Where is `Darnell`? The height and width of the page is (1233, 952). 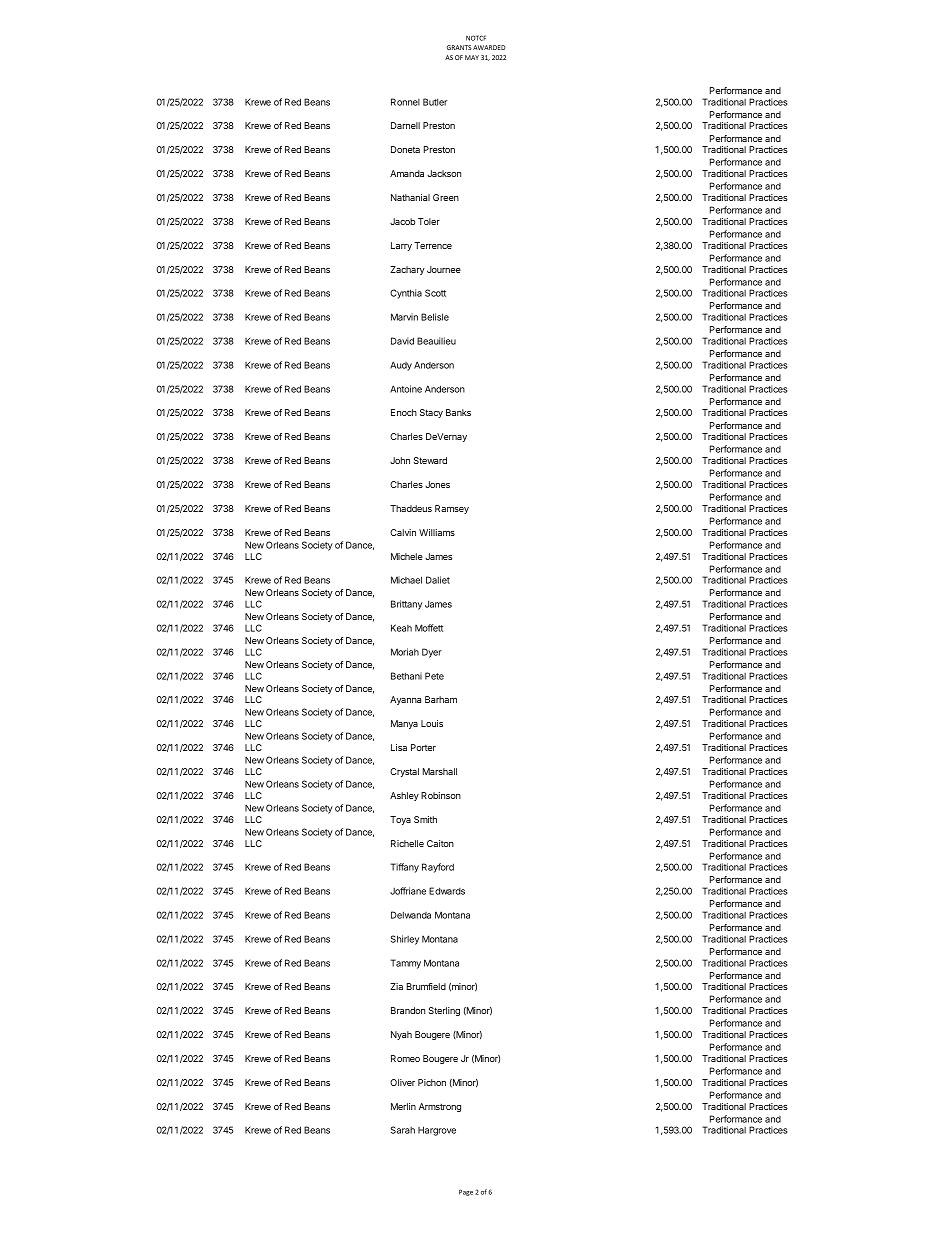 Darnell is located at coordinates (405, 125).
